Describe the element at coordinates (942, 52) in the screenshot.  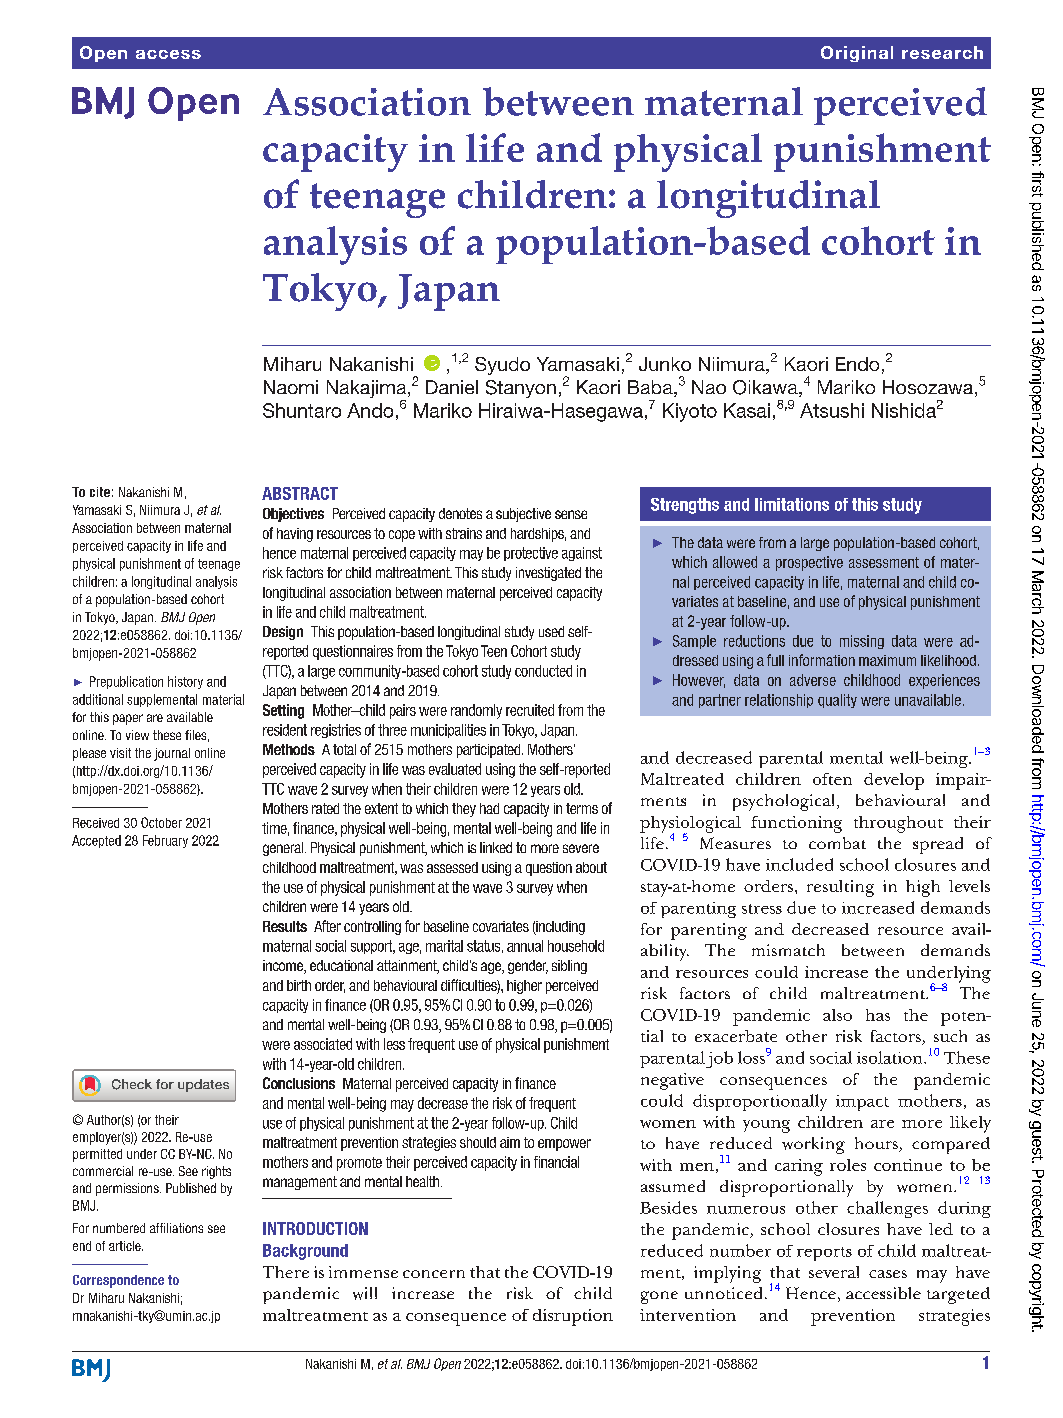
I see `research` at that location.
